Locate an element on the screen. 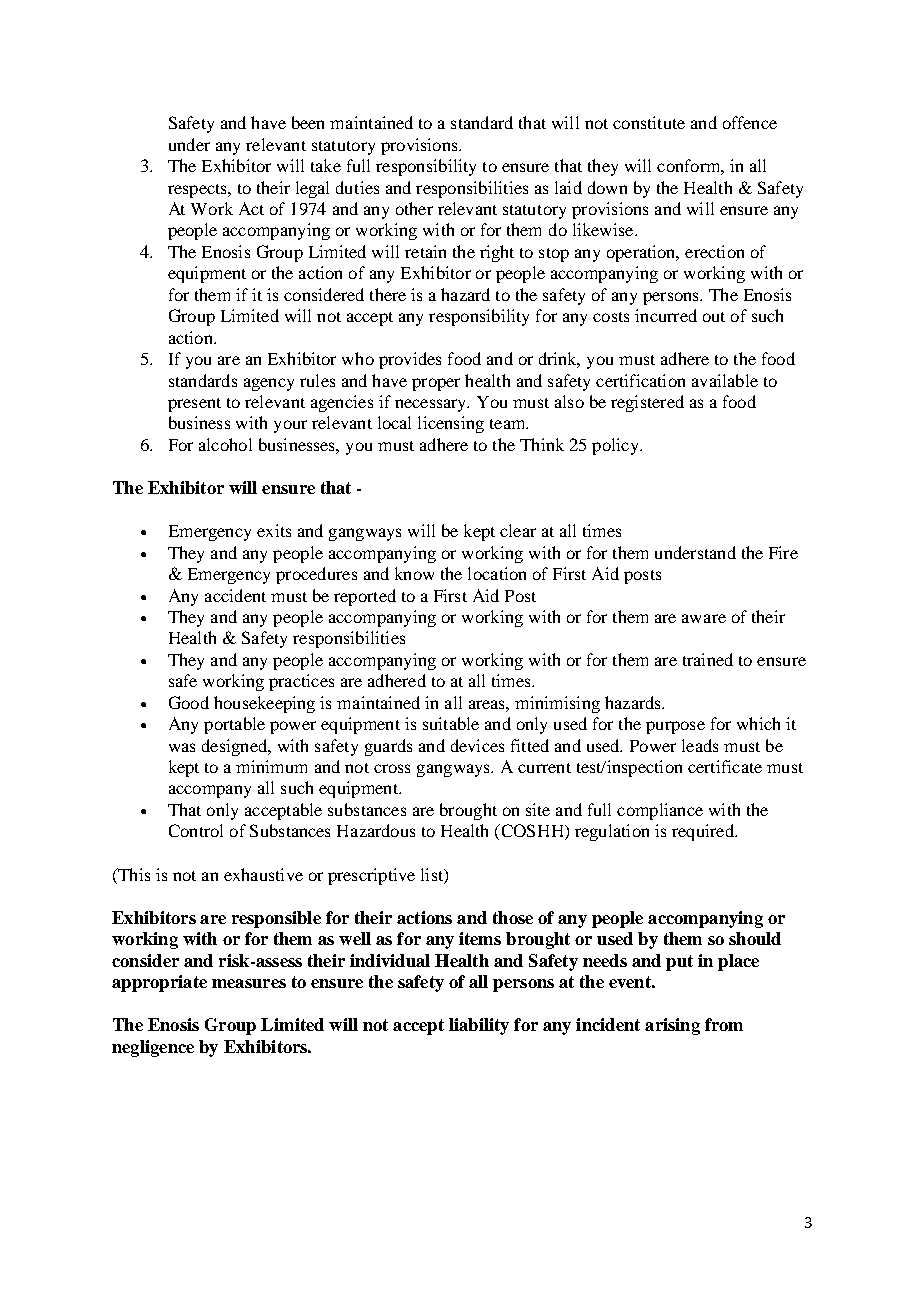 Image resolution: width=924 pixels, height=1308 pixels. accident is located at coordinates (235, 595).
